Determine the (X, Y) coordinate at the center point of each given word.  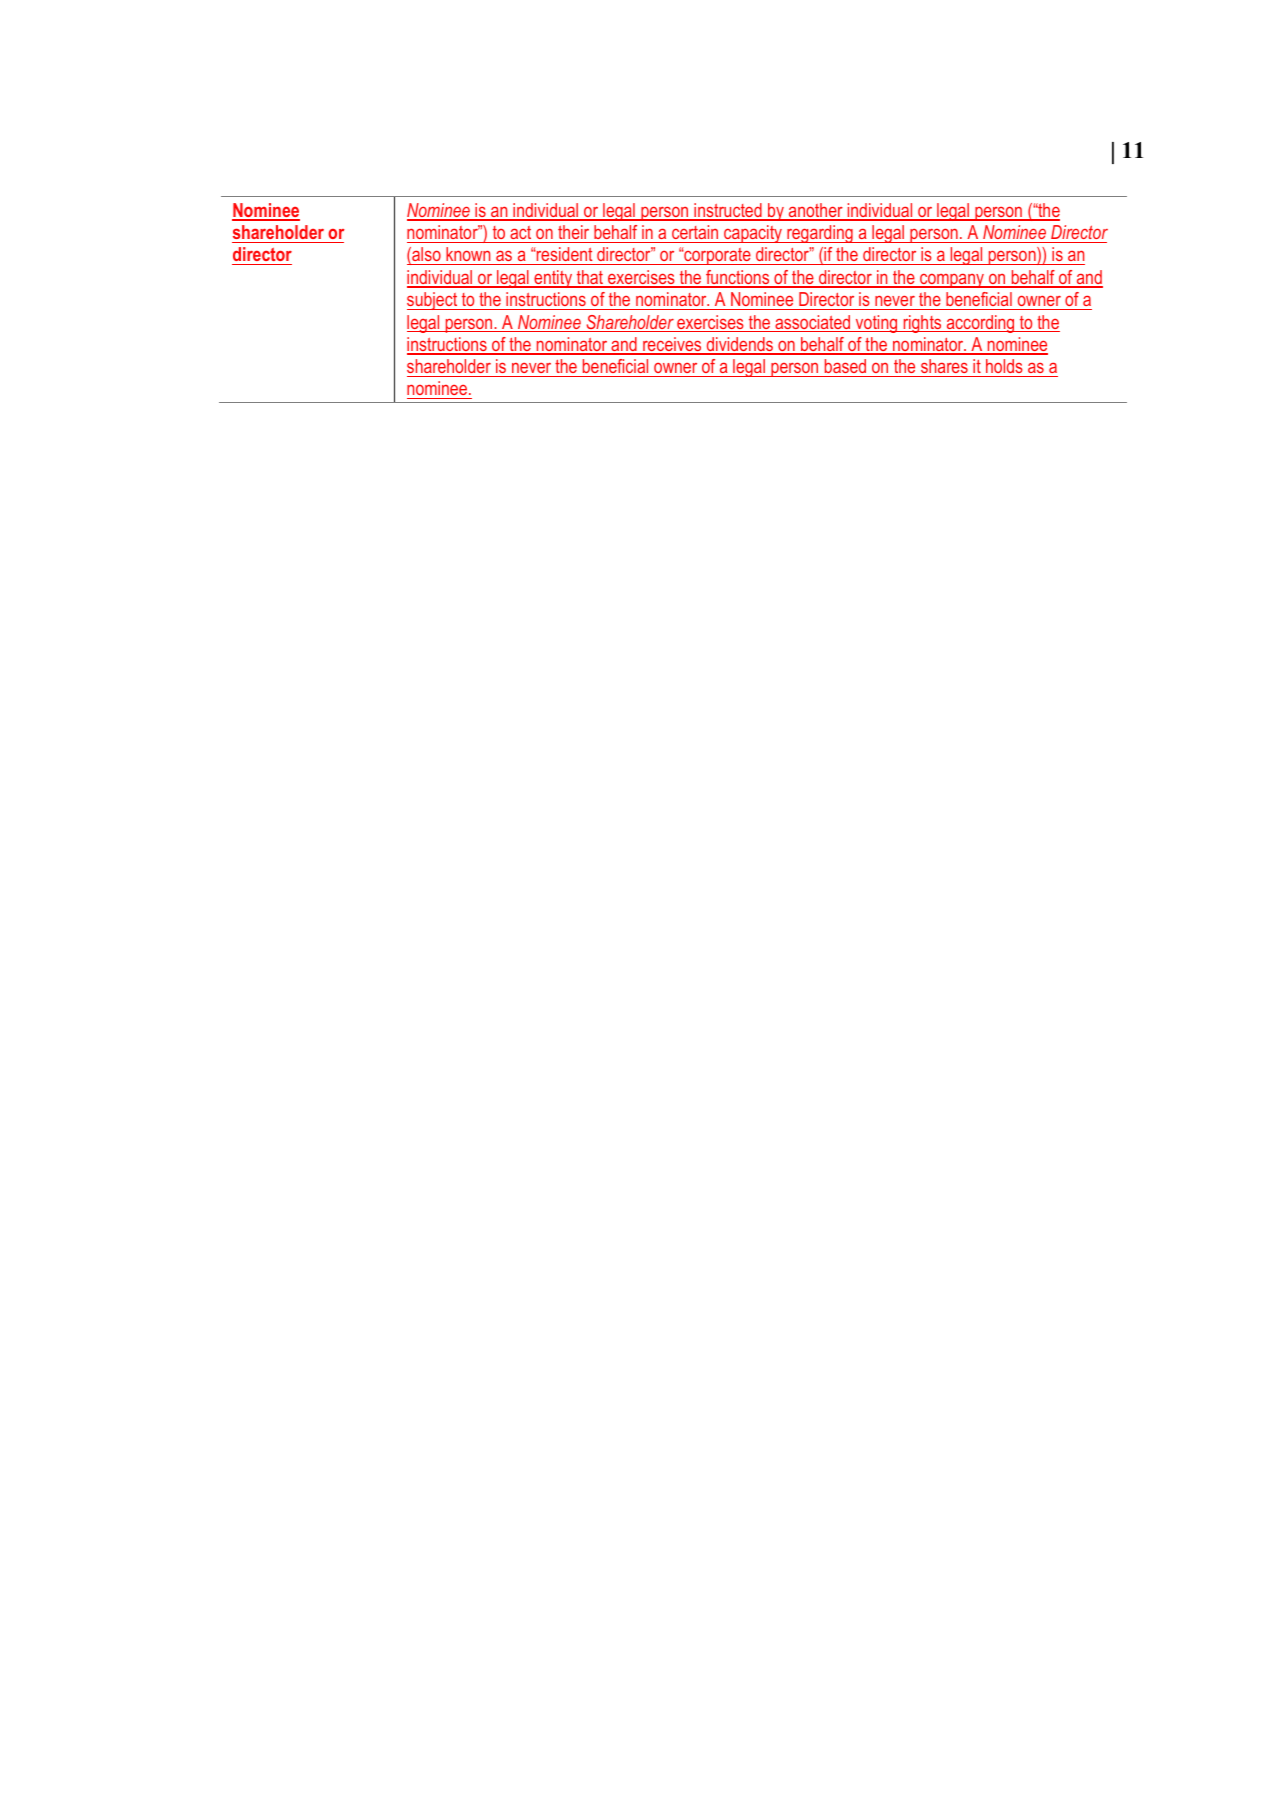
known (468, 256)
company (952, 281)
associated (813, 323)
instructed (728, 211)
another (816, 211)
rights (922, 324)
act (520, 232)
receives (672, 345)
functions (738, 278)
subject (433, 301)
